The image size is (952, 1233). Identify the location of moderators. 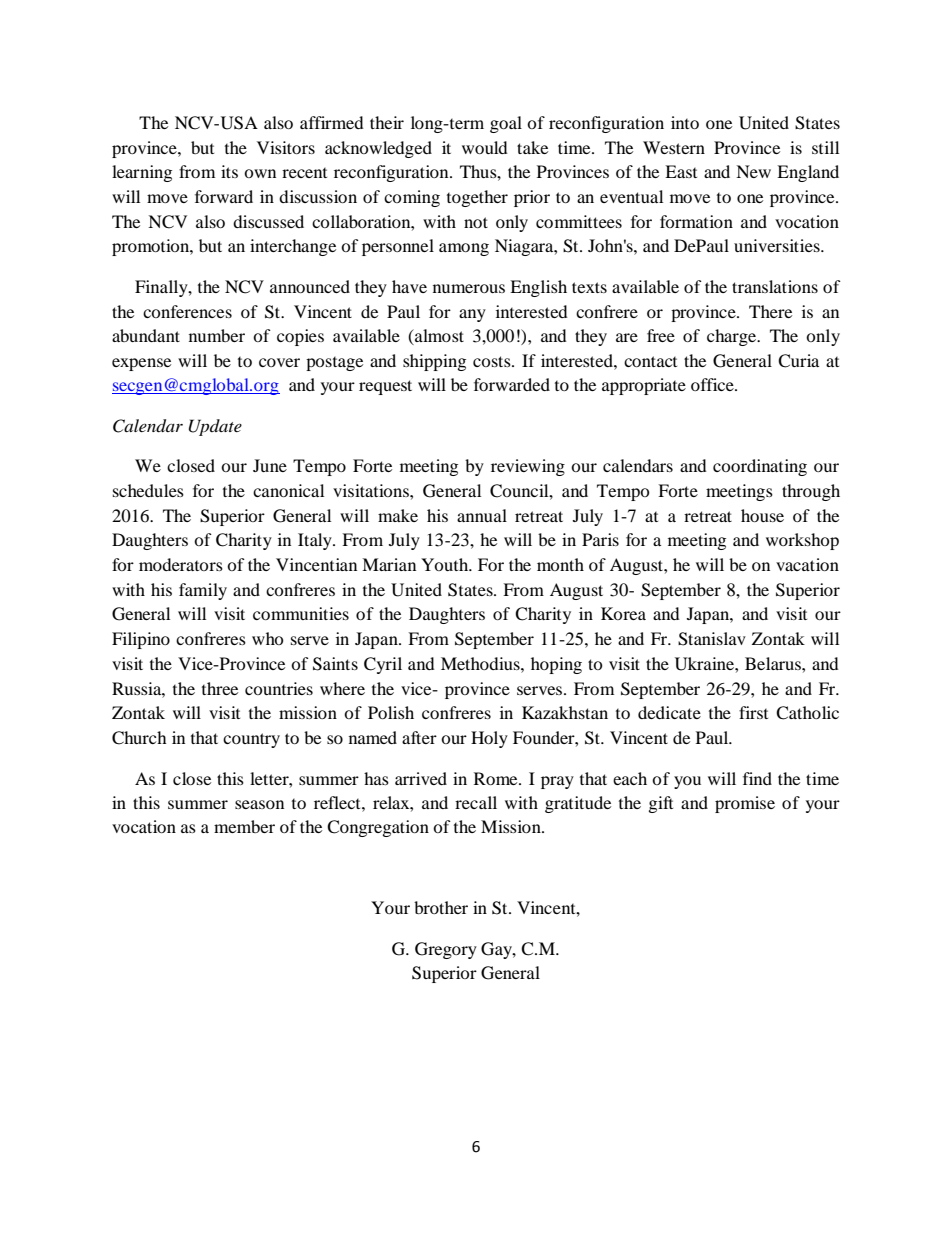
(181, 564).
